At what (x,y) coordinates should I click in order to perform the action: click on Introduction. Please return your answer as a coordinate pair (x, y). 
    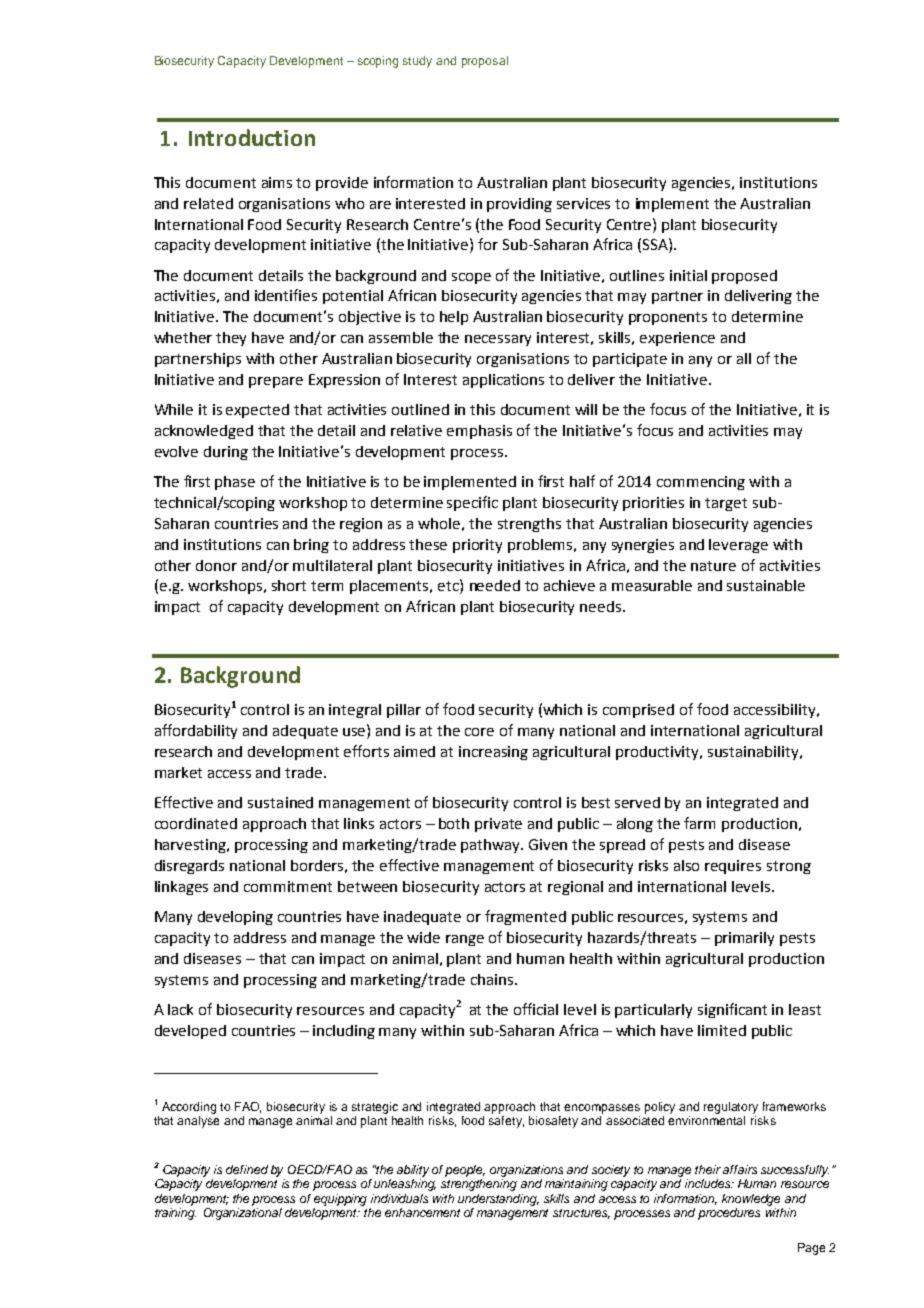
    Looking at the image, I should click on (252, 137).
